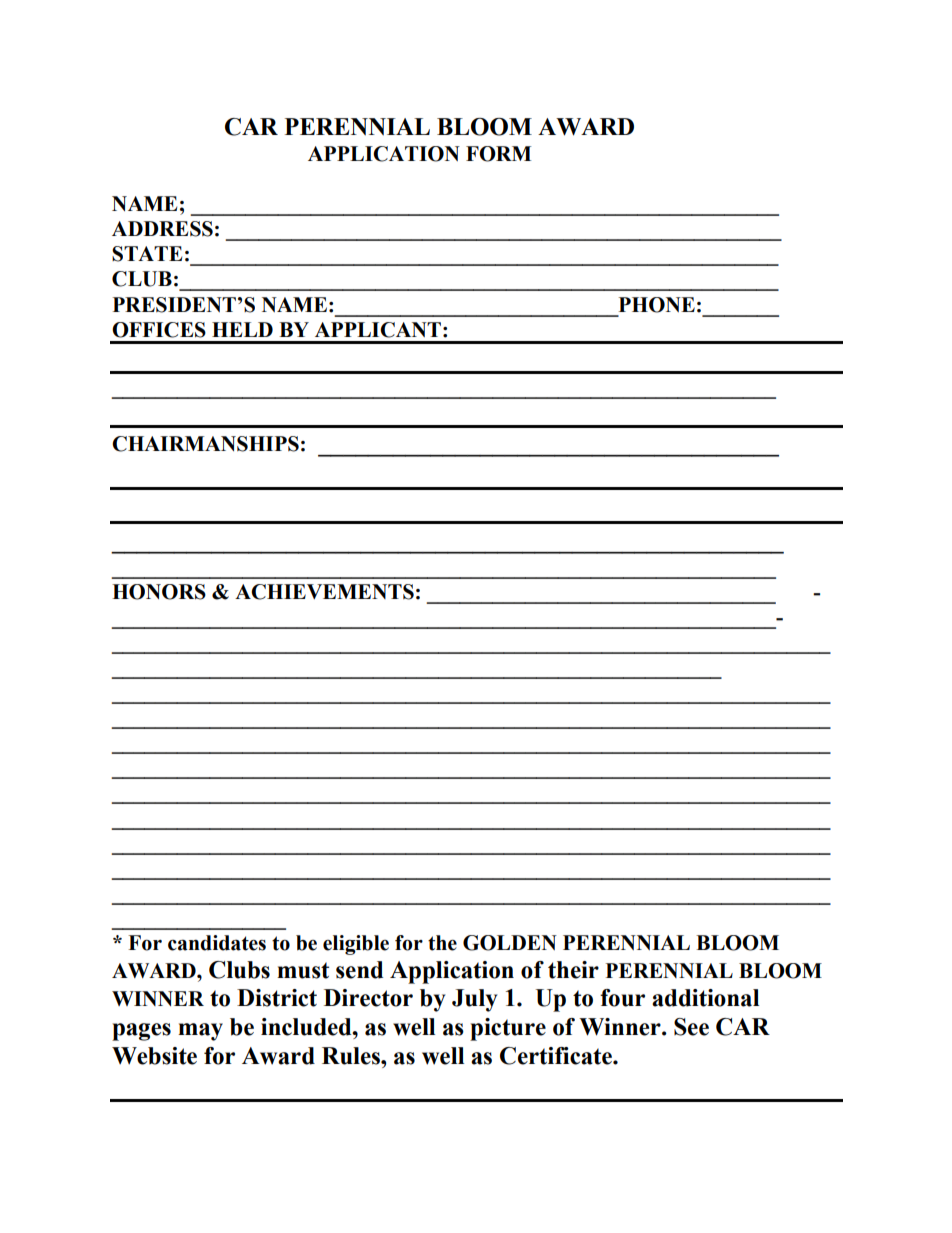 Image resolution: width=952 pixels, height=1233 pixels. Describe the element at coordinates (217, 943) in the page. I see `candidates` at that location.
